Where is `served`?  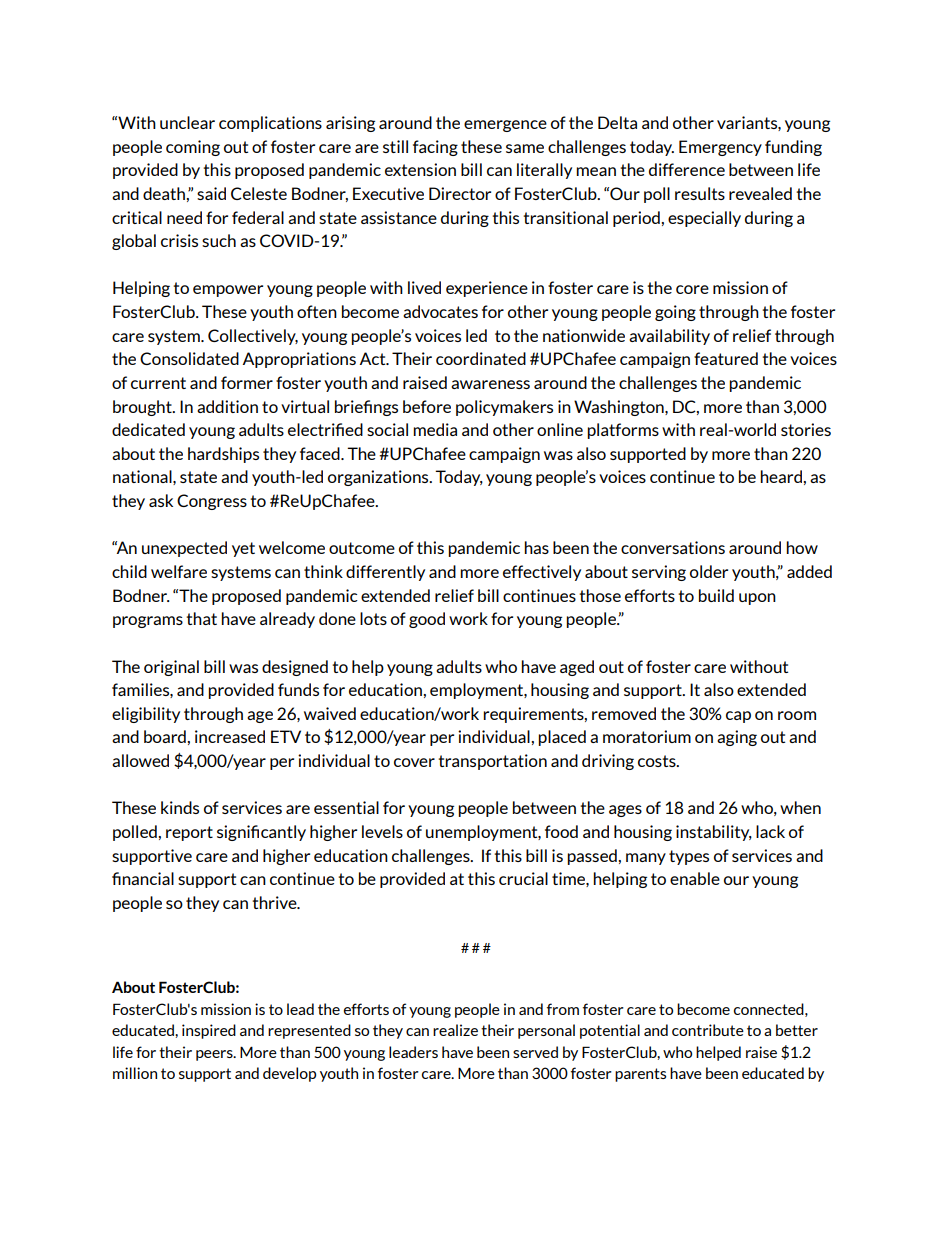
served is located at coordinates (535, 1052).
